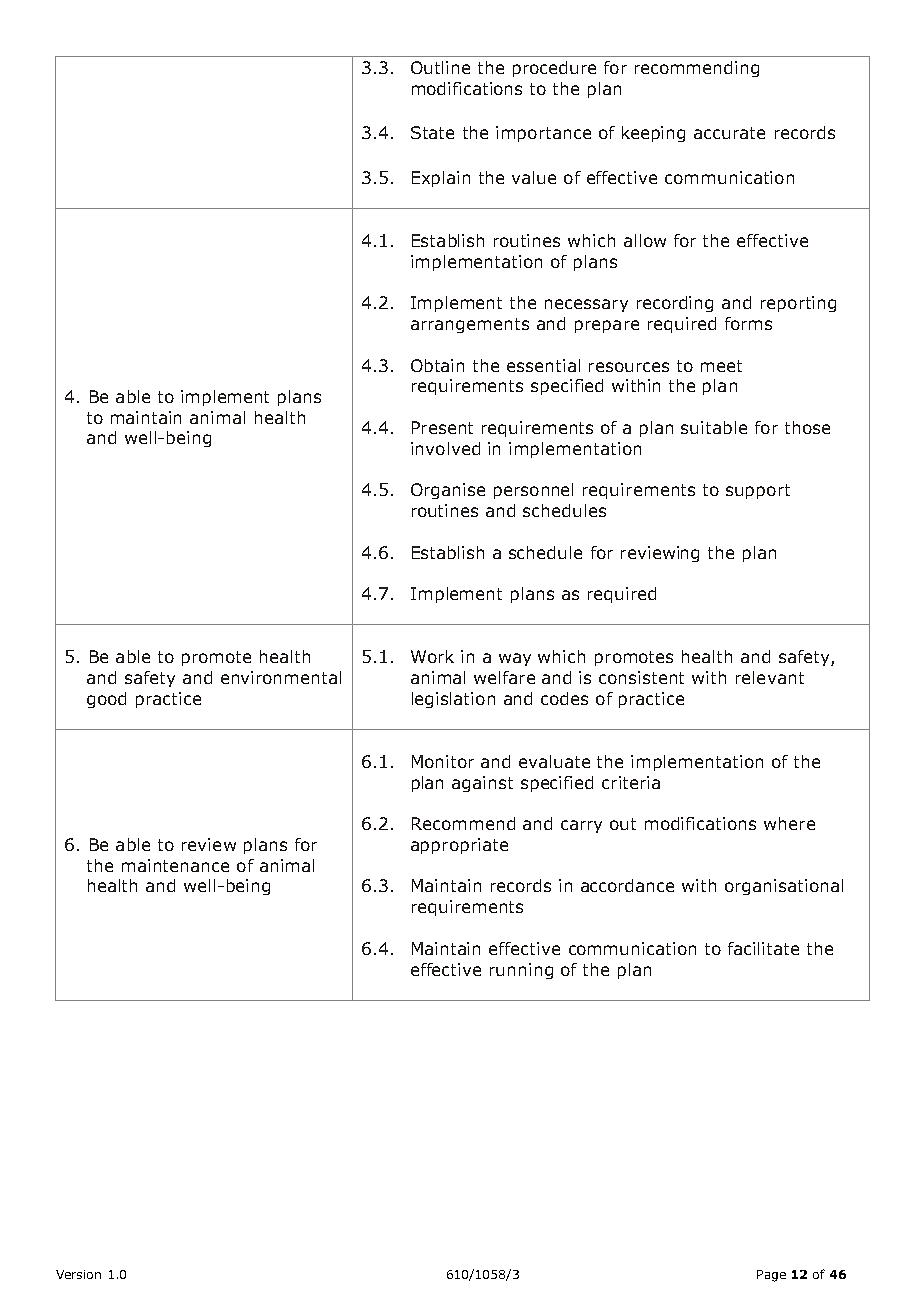 This screenshot has width=924, height=1308. Describe the element at coordinates (432, 132) in the screenshot. I see `State` at that location.
